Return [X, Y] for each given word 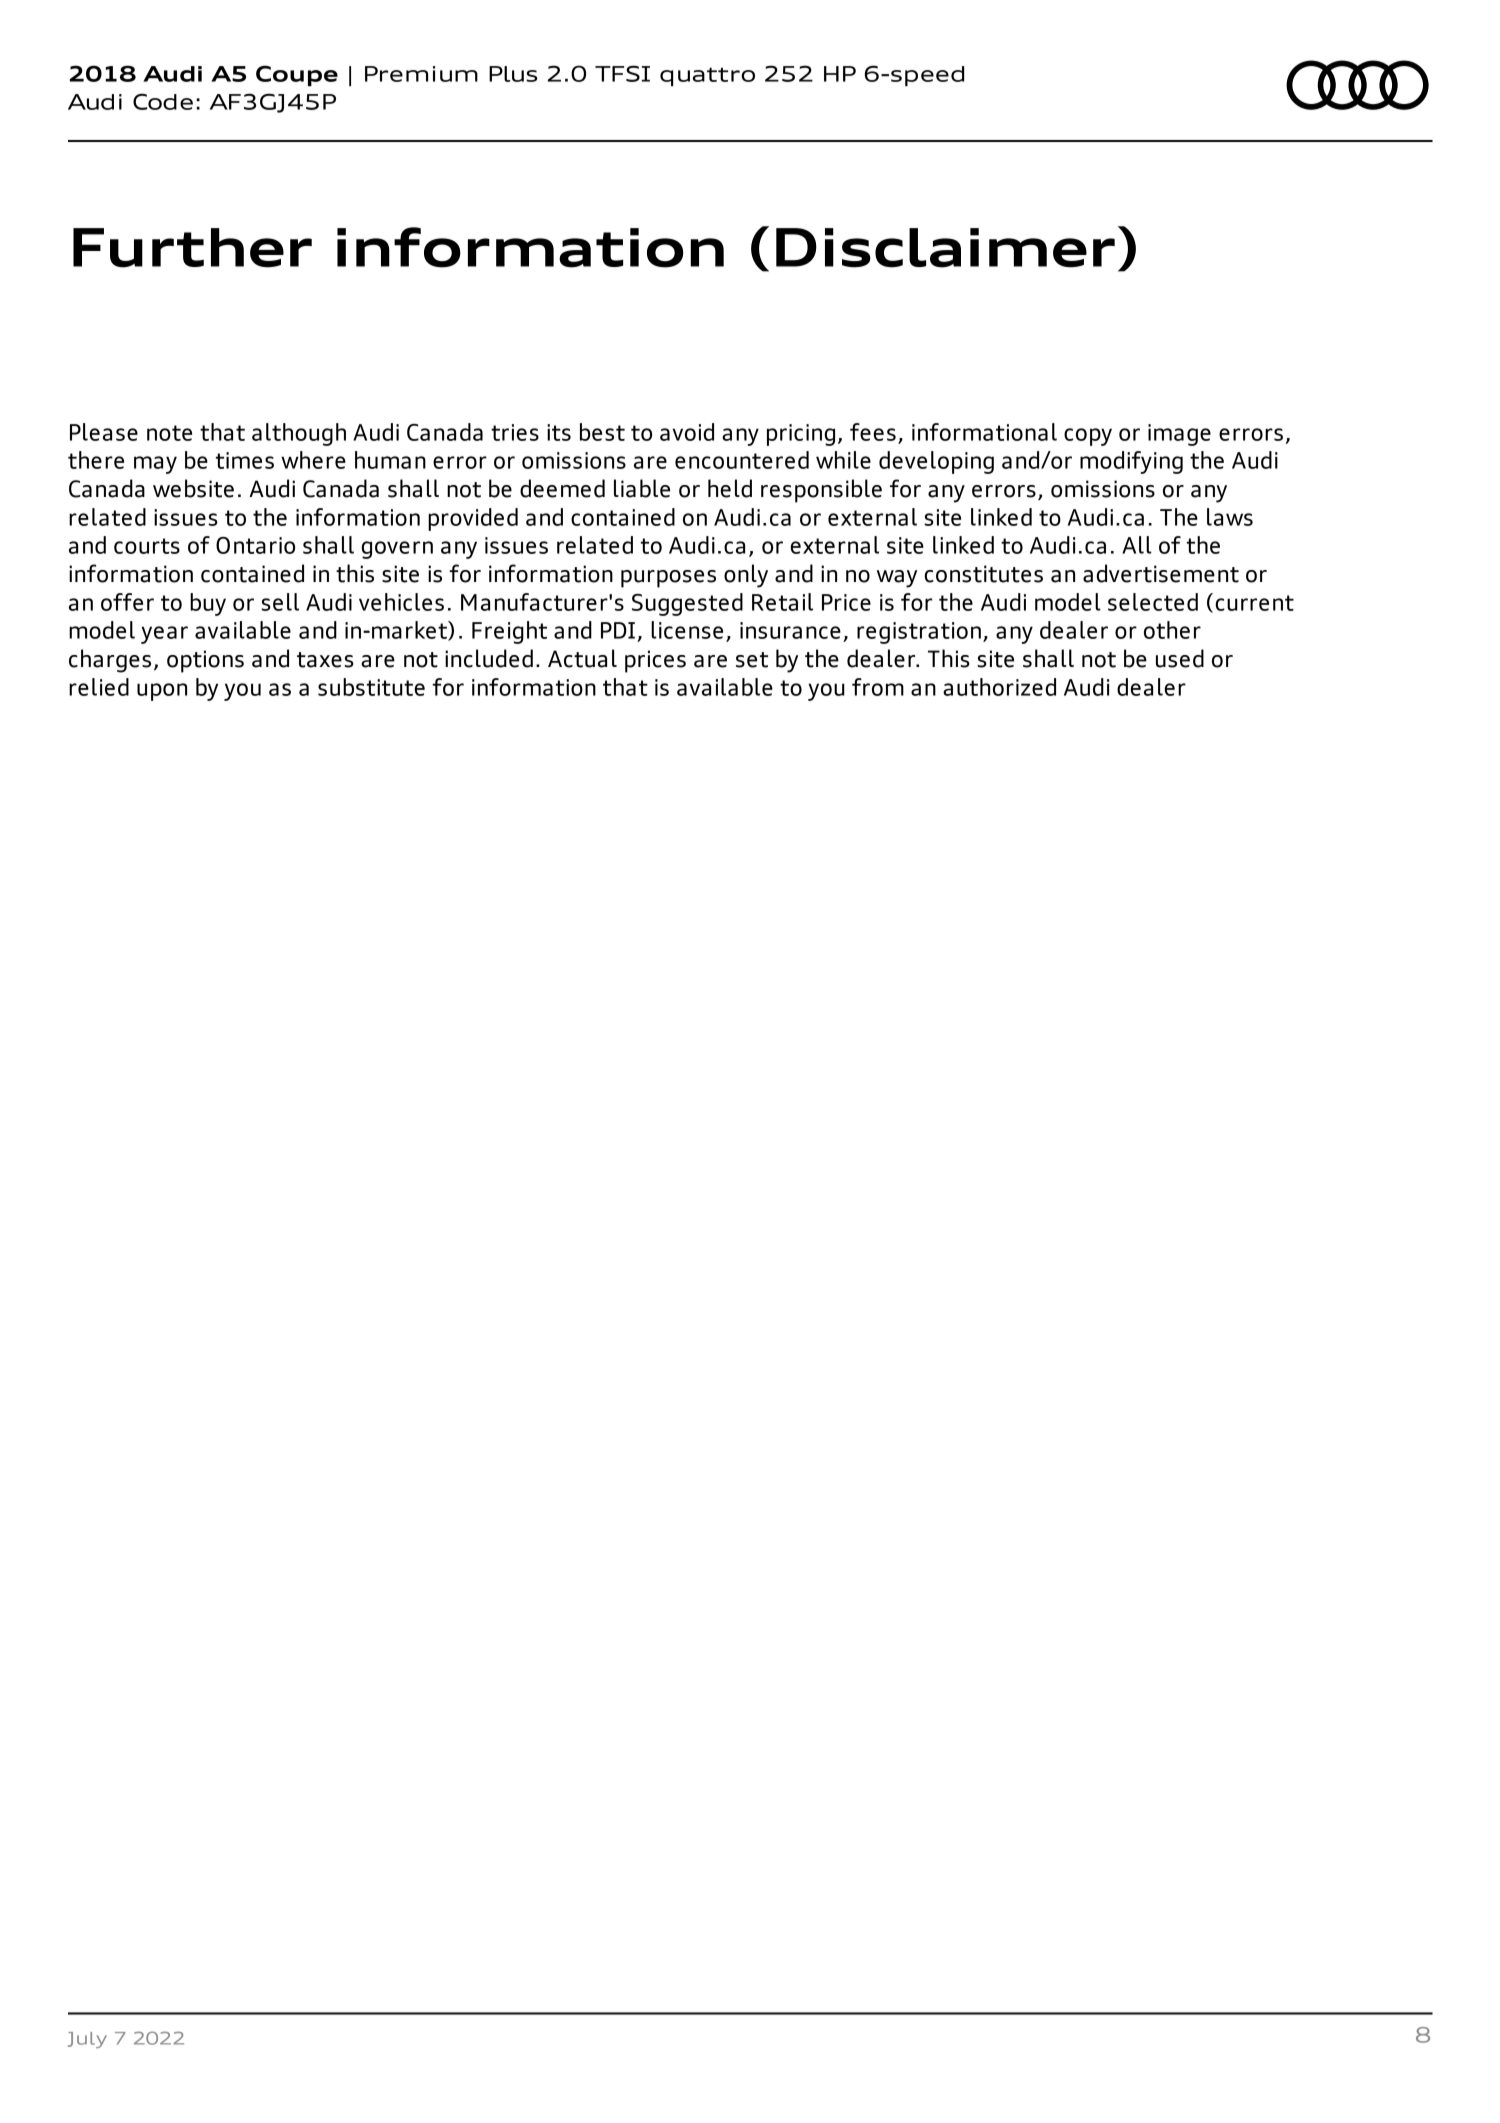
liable [642, 488]
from [878, 687]
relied [99, 687]
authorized [999, 687]
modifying [1131, 462]
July [87, 2040]
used [1180, 658]
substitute [371, 687]
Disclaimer [945, 248]
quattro [707, 77]
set [752, 660]
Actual [582, 658]
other [1172, 630]
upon [162, 692]
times [245, 460]
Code [163, 101]
